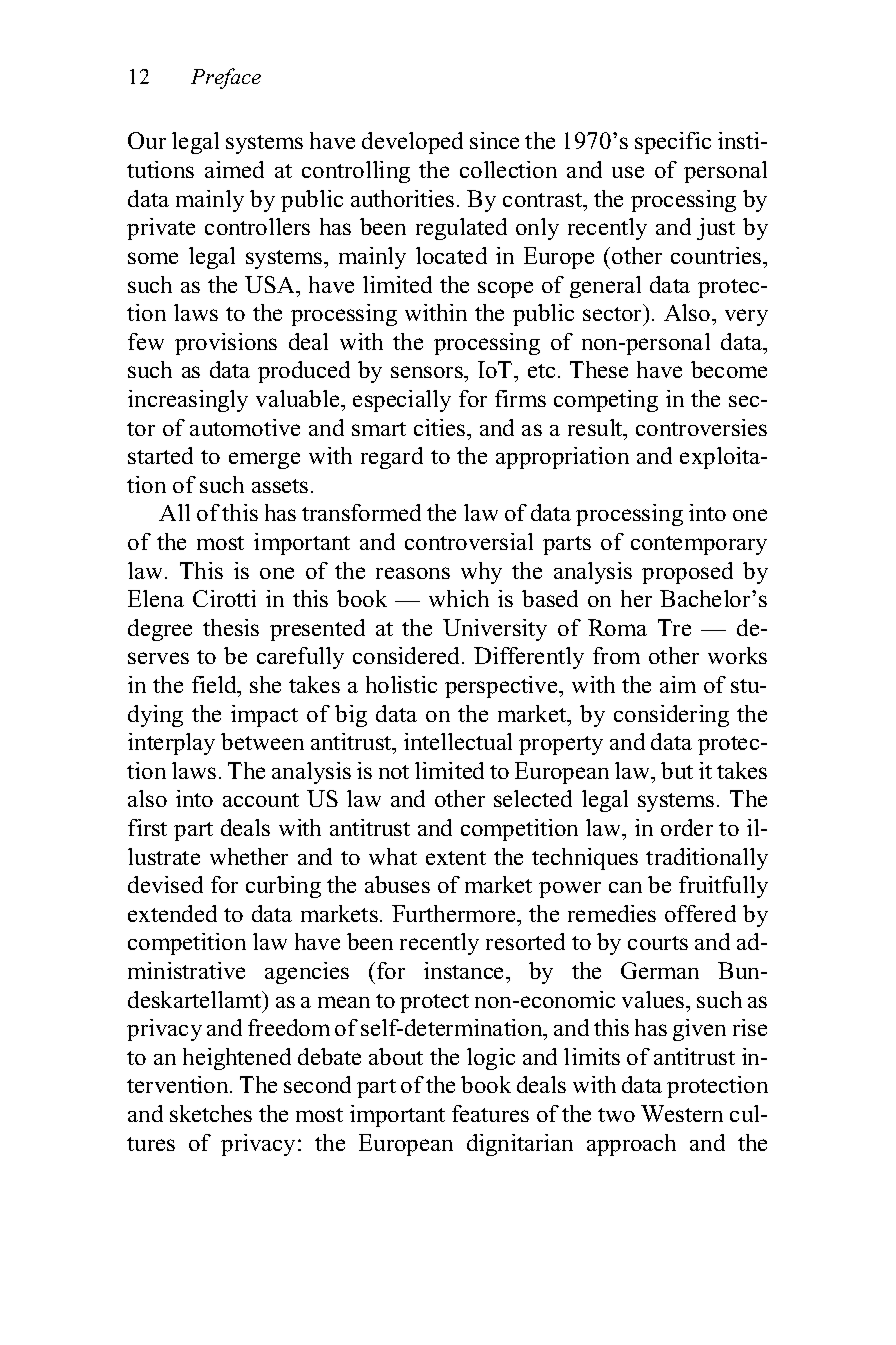 The width and height of the screenshot is (896, 1345). What do you see at coordinates (215, 684) in the screenshot?
I see `field` at bounding box center [215, 684].
